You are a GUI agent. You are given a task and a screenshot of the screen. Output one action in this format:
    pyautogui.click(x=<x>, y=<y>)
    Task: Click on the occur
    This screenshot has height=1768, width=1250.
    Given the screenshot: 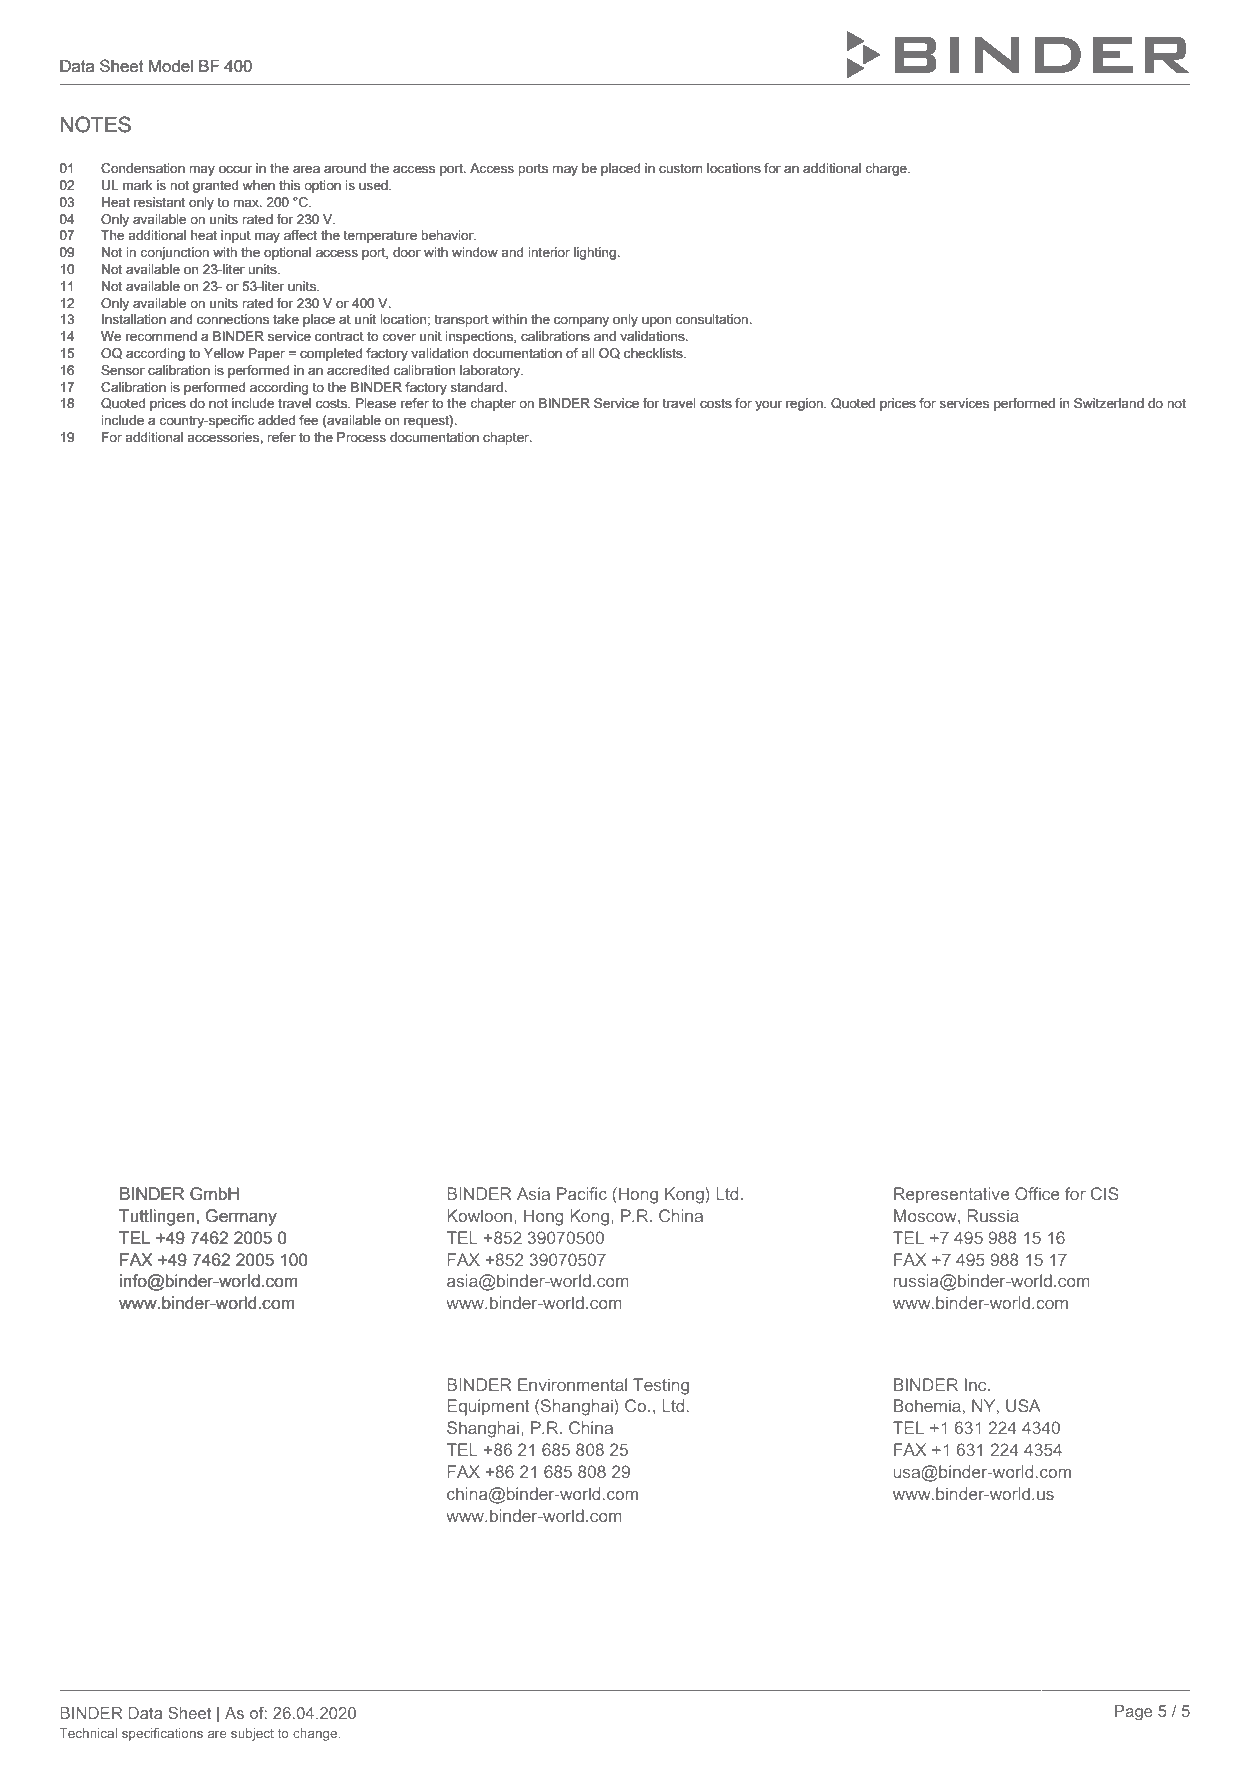 What is the action you would take?
    pyautogui.click(x=235, y=169)
